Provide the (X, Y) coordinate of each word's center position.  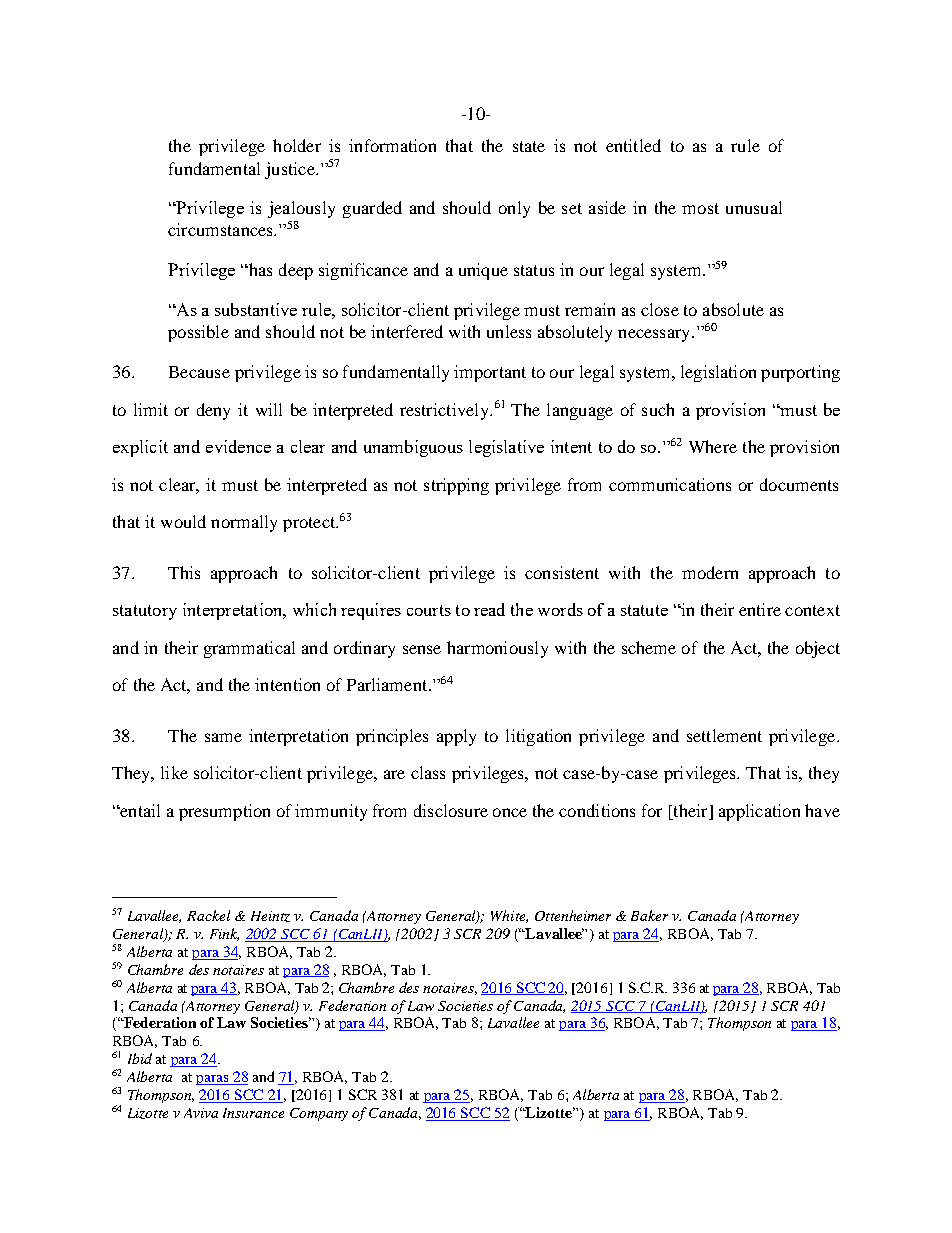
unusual (754, 207)
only (514, 209)
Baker (649, 915)
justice (291, 170)
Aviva (201, 1113)
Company (319, 1114)
